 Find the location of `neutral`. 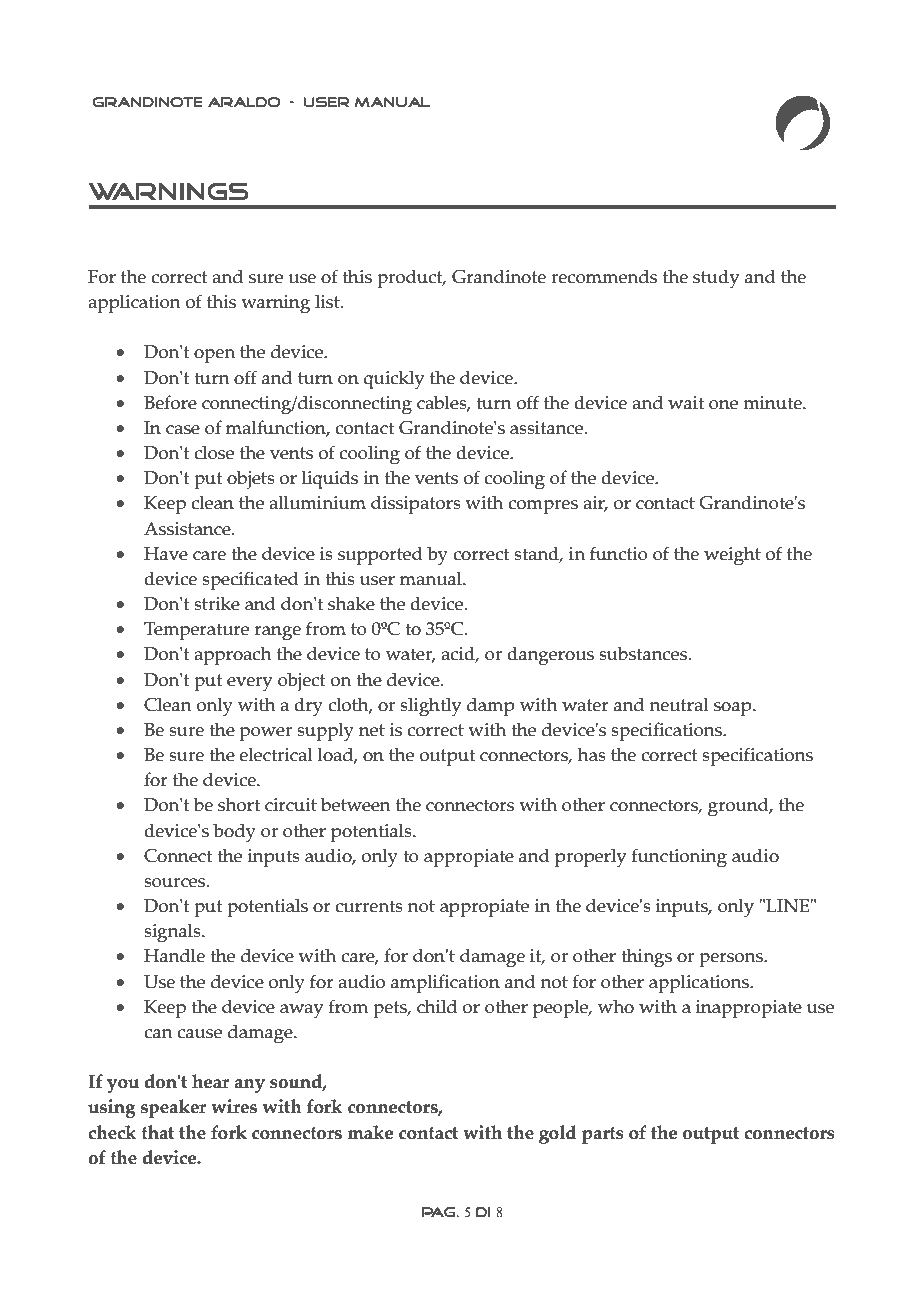

neutral is located at coordinates (679, 704).
